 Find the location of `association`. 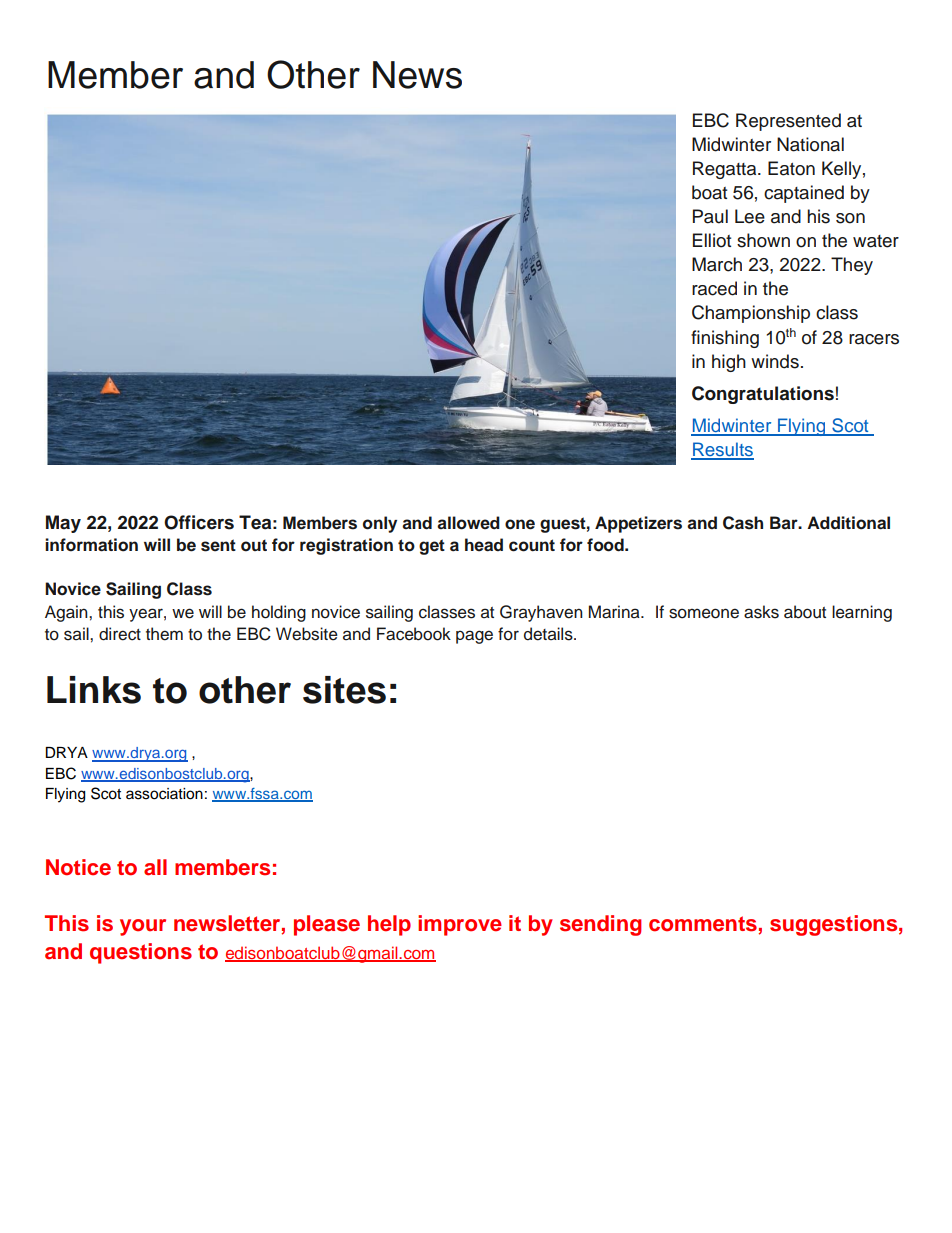

association is located at coordinates (164, 794).
